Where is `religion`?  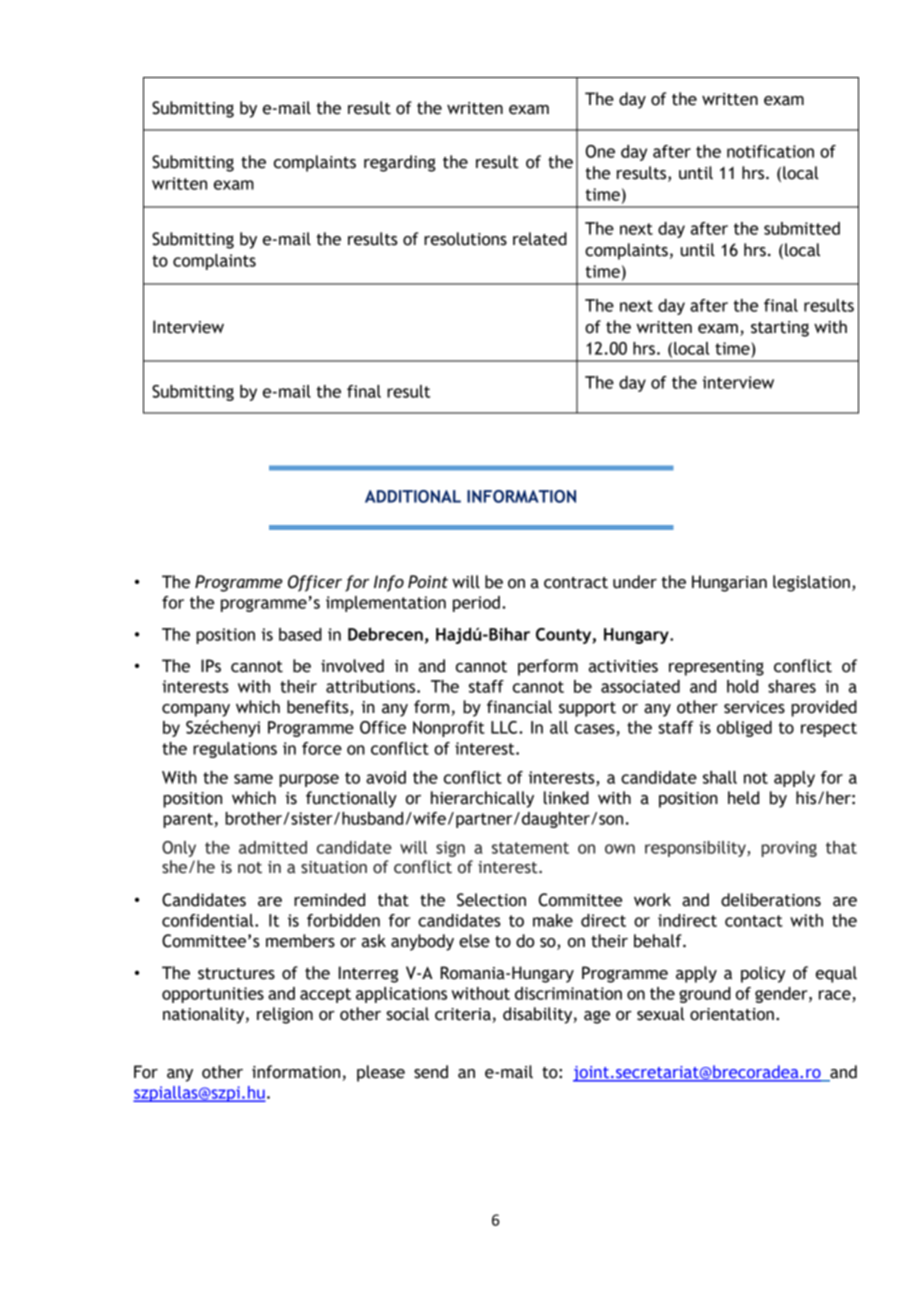
religion is located at coordinates (285, 1015).
